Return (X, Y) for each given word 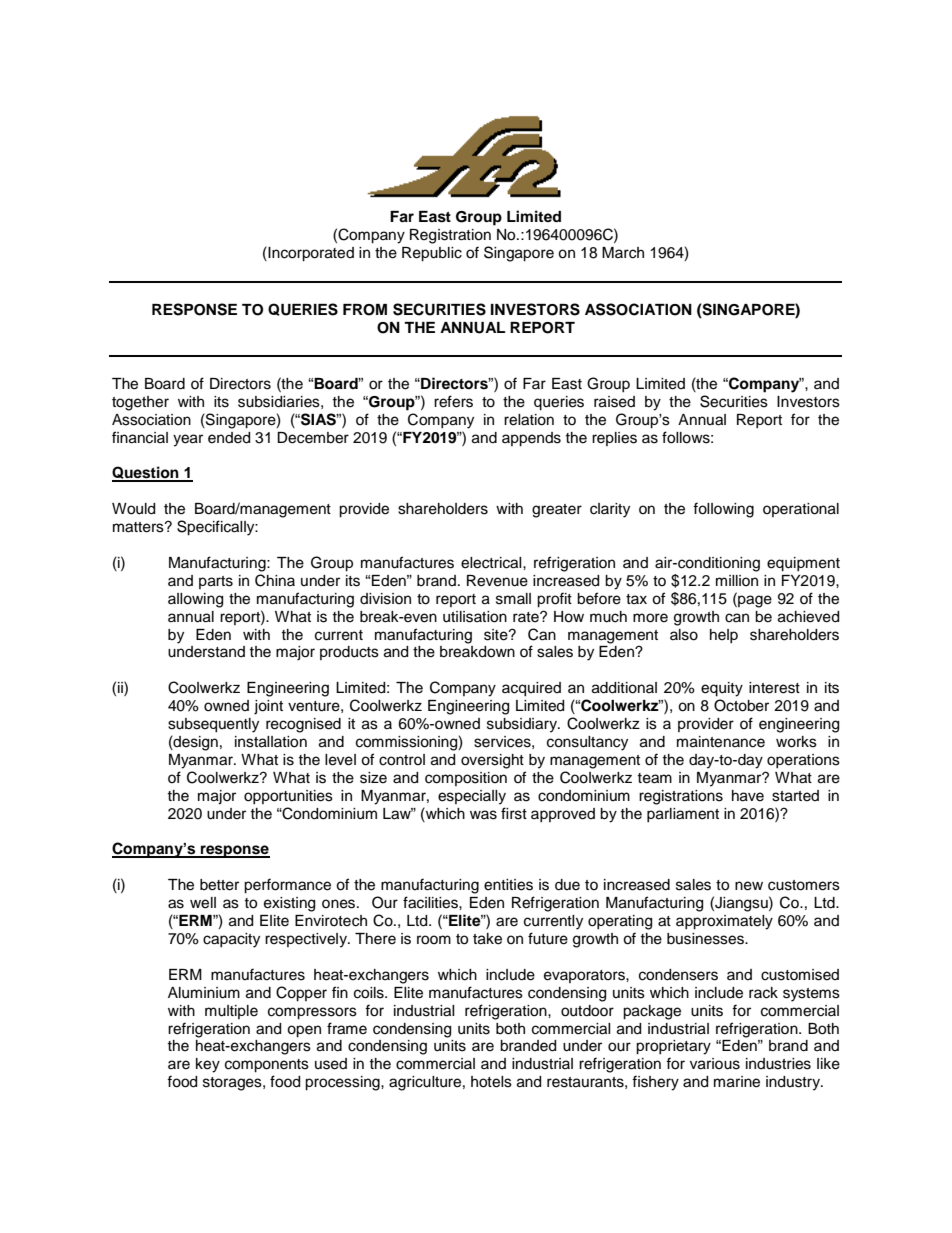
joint (268, 707)
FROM (365, 310)
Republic (432, 254)
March (623, 253)
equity (722, 689)
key (208, 1065)
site (497, 635)
